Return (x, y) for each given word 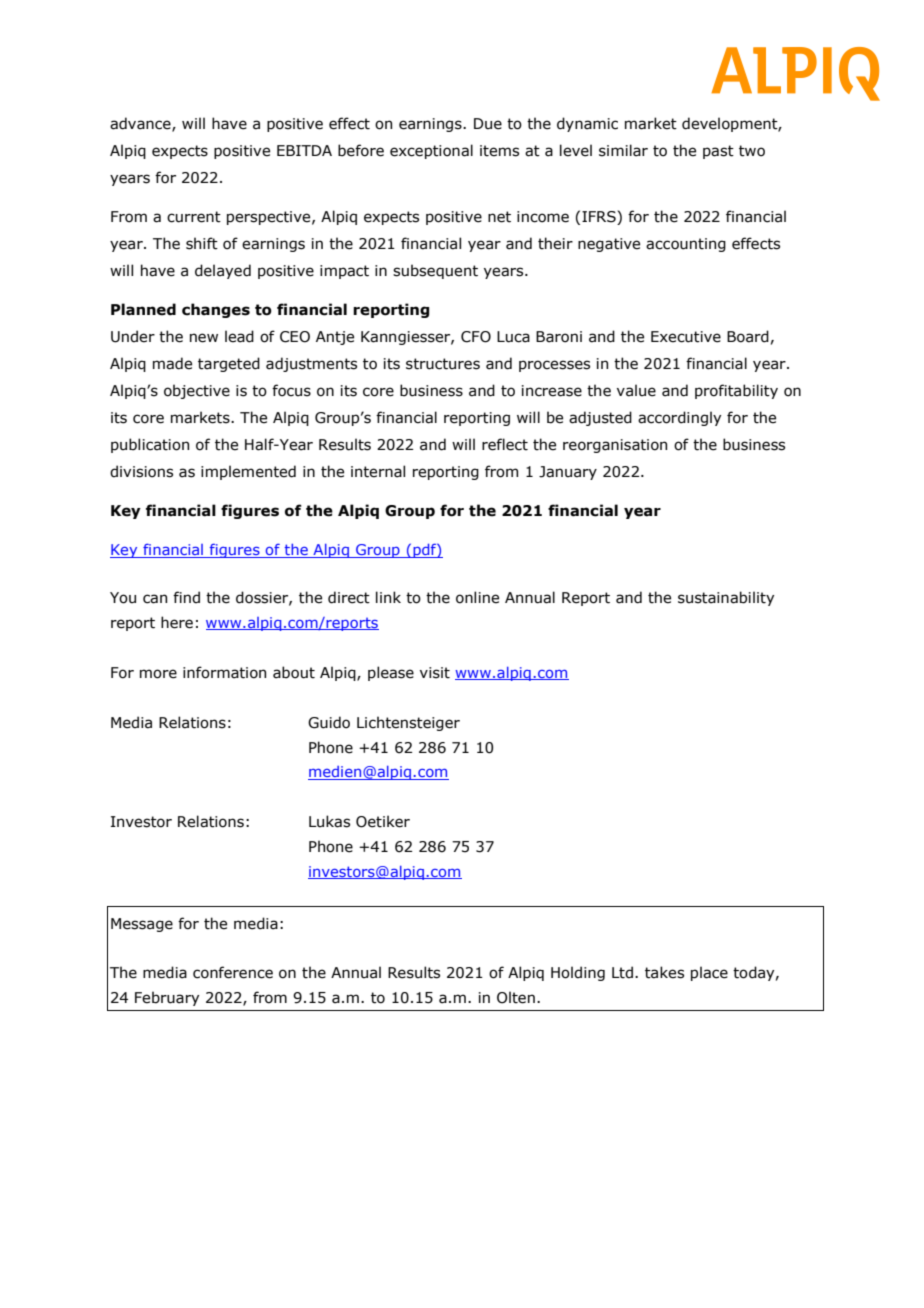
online (477, 597)
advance (141, 124)
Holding (578, 973)
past (718, 152)
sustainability (726, 598)
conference (233, 972)
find (186, 597)
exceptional (431, 151)
